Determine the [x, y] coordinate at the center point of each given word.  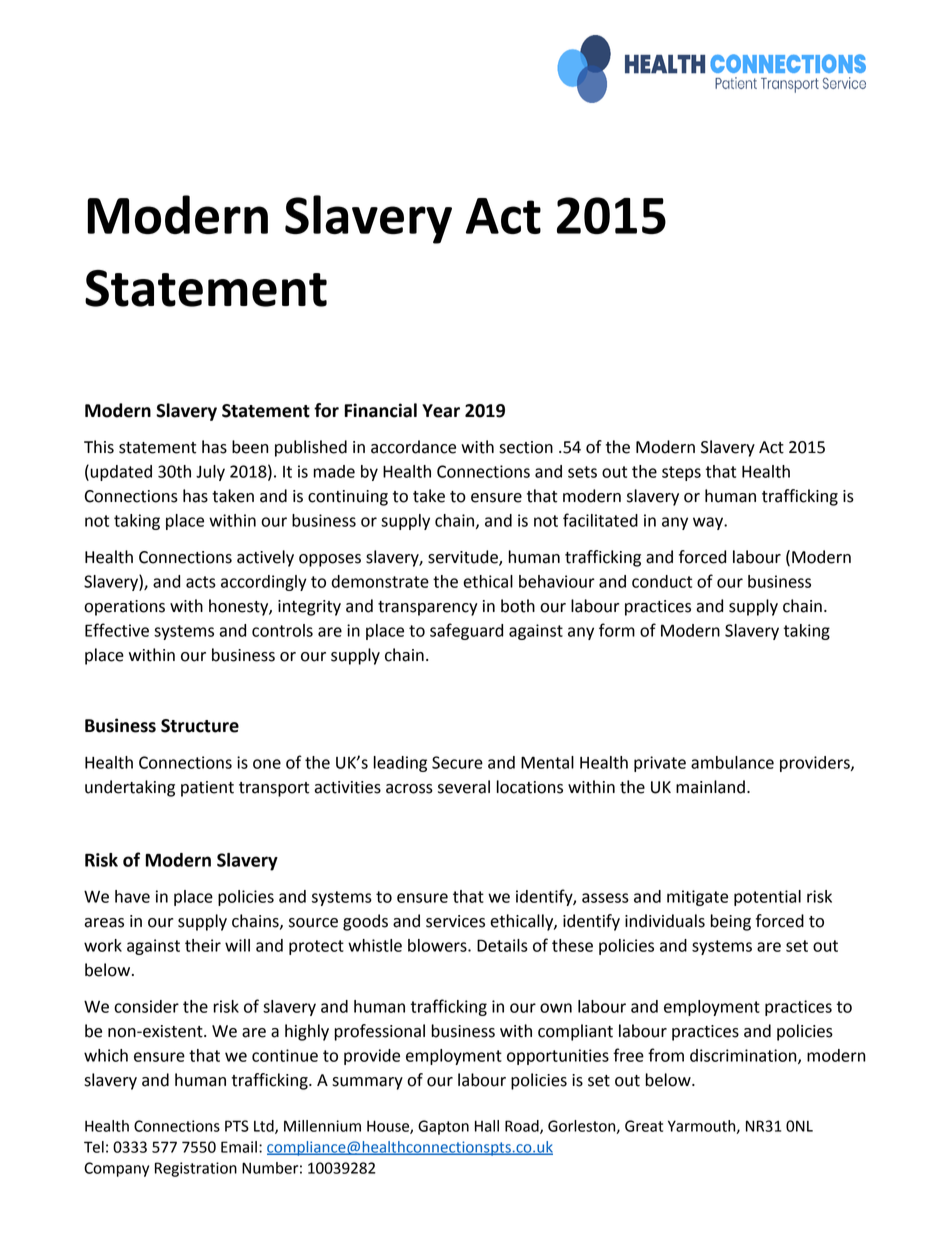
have [132, 896]
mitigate [697, 898]
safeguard [466, 631]
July [210, 473]
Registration [196, 1169]
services [455, 921]
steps [681, 473]
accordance [413, 447]
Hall [487, 1126]
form [617, 630]
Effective [117, 630]
